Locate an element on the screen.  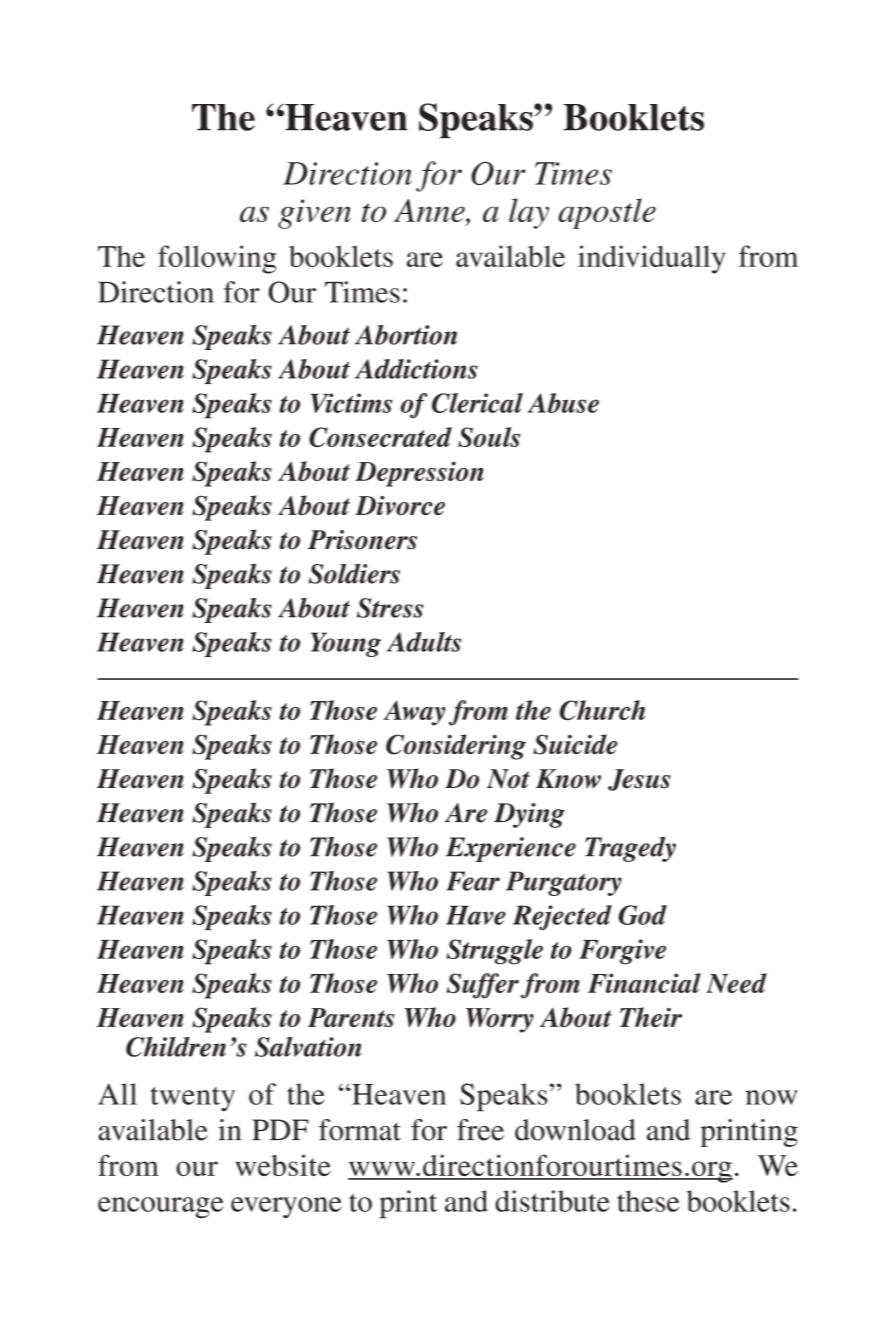
following is located at coordinates (217, 259).
